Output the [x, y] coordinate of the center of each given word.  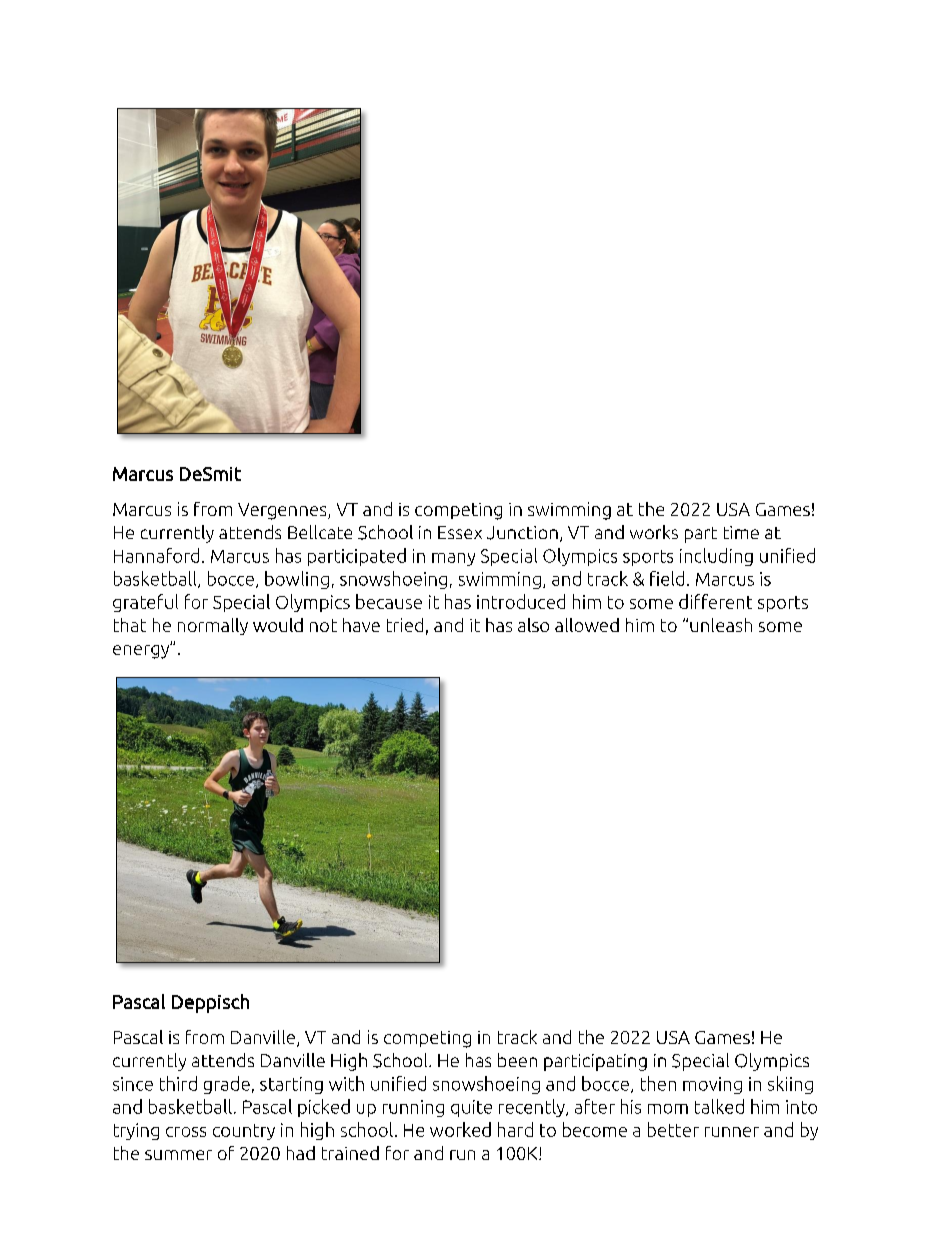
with [346, 1083]
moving [712, 1085]
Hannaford [156, 555]
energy [142, 651]
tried [405, 625]
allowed [587, 625]
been [517, 1060]
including [716, 557]
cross [186, 1132]
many [453, 559]
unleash [721, 625]
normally [213, 626]
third [178, 1083]
